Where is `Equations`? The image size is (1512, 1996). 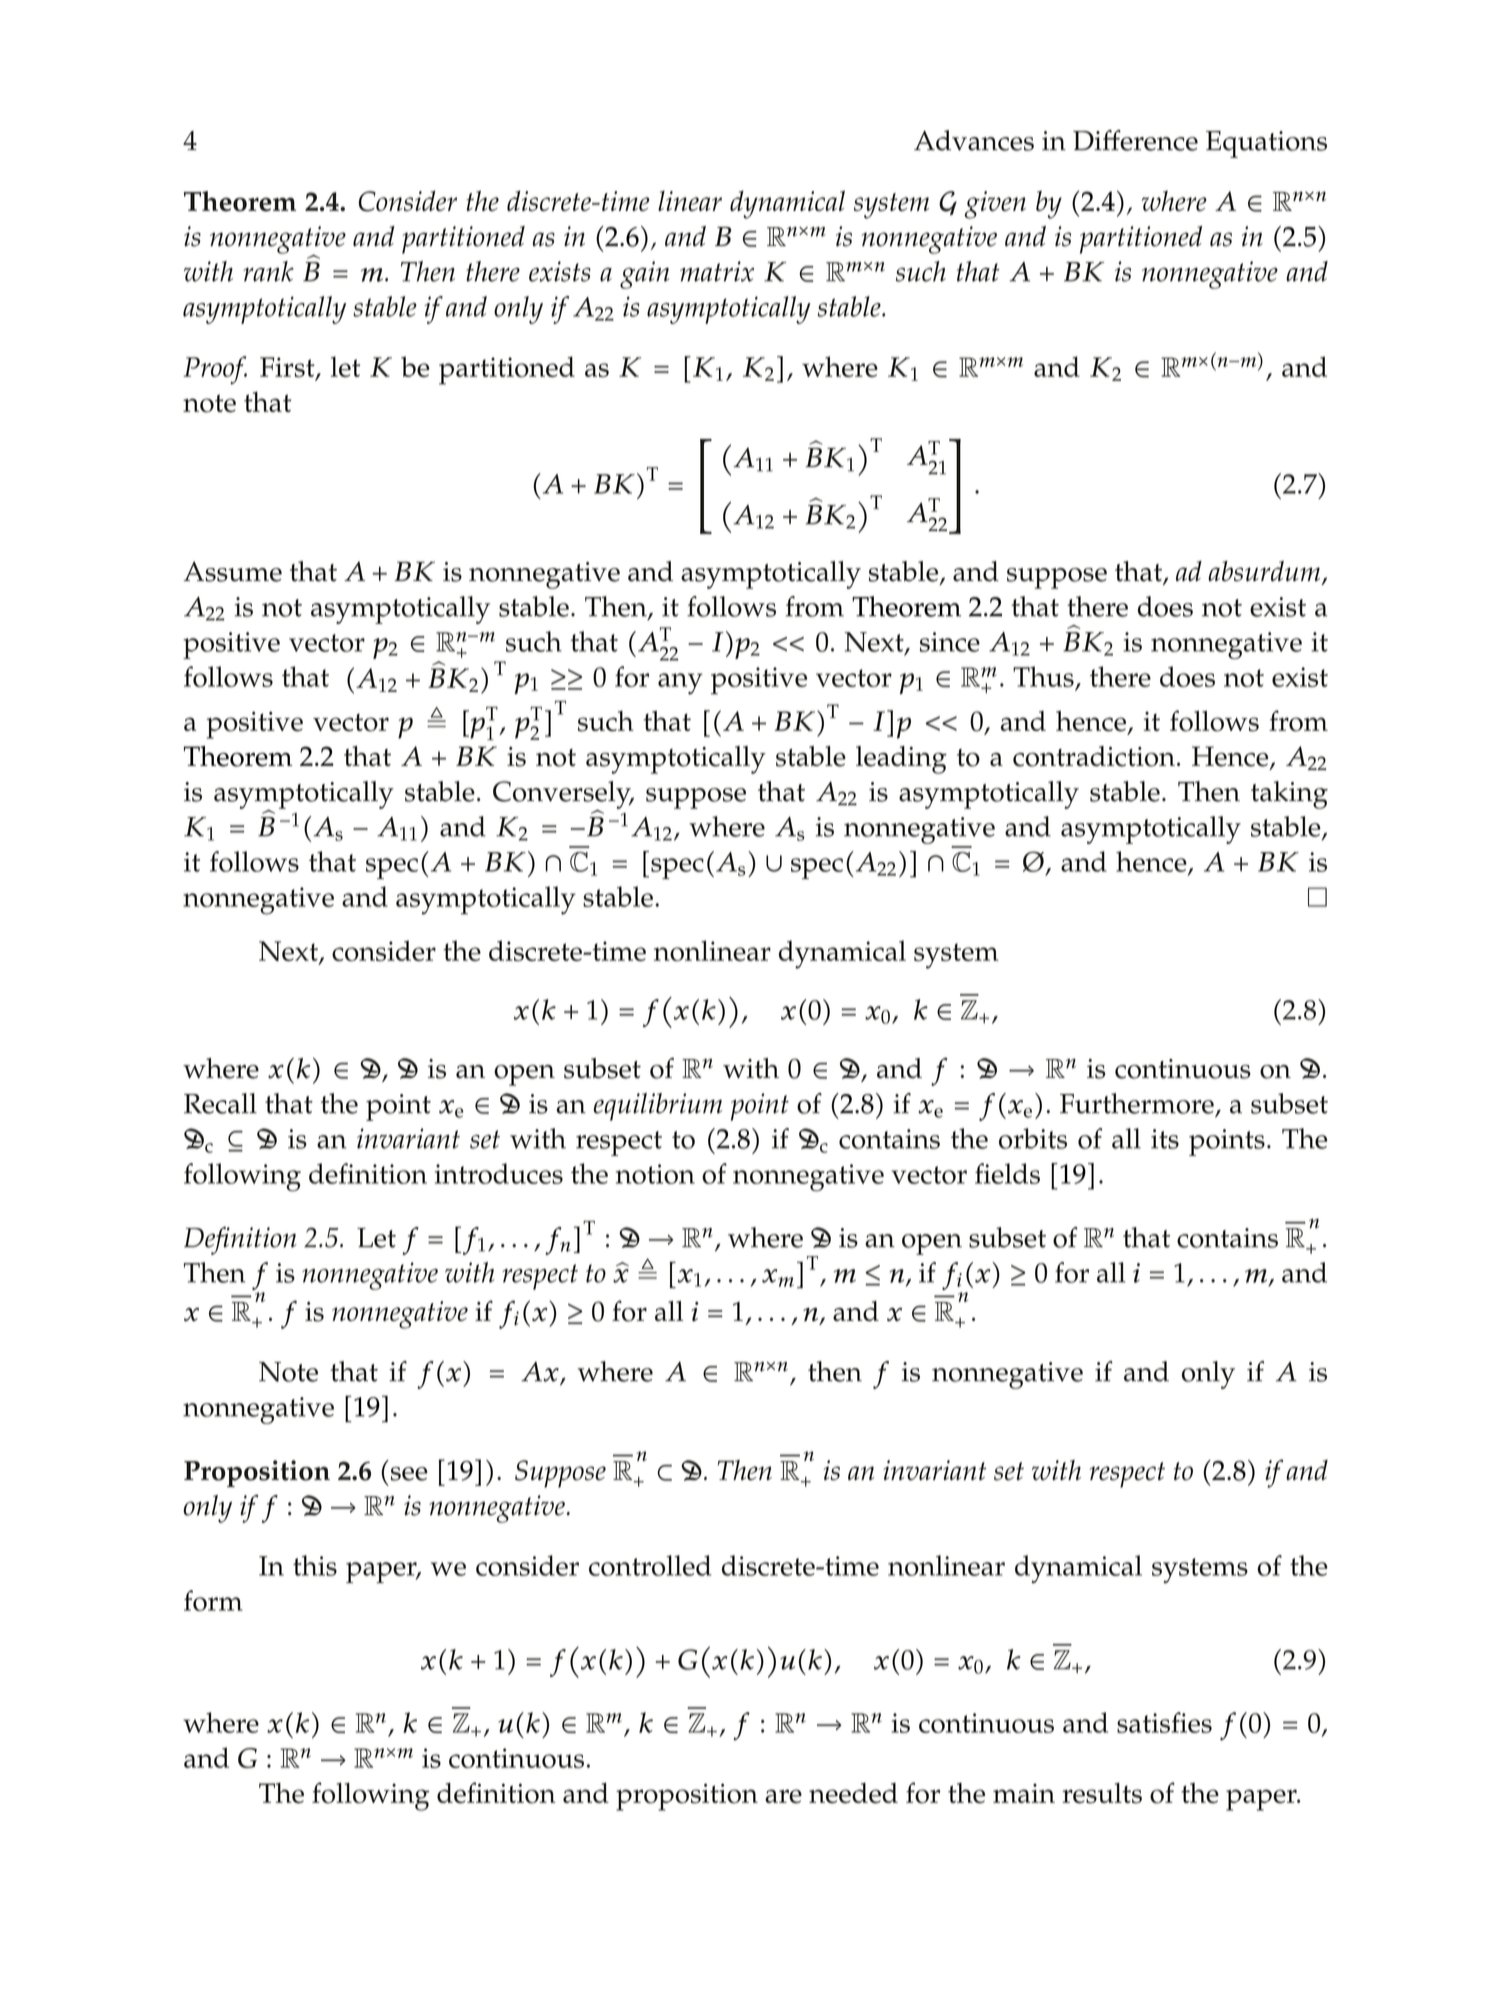 Equations is located at coordinates (1266, 144).
